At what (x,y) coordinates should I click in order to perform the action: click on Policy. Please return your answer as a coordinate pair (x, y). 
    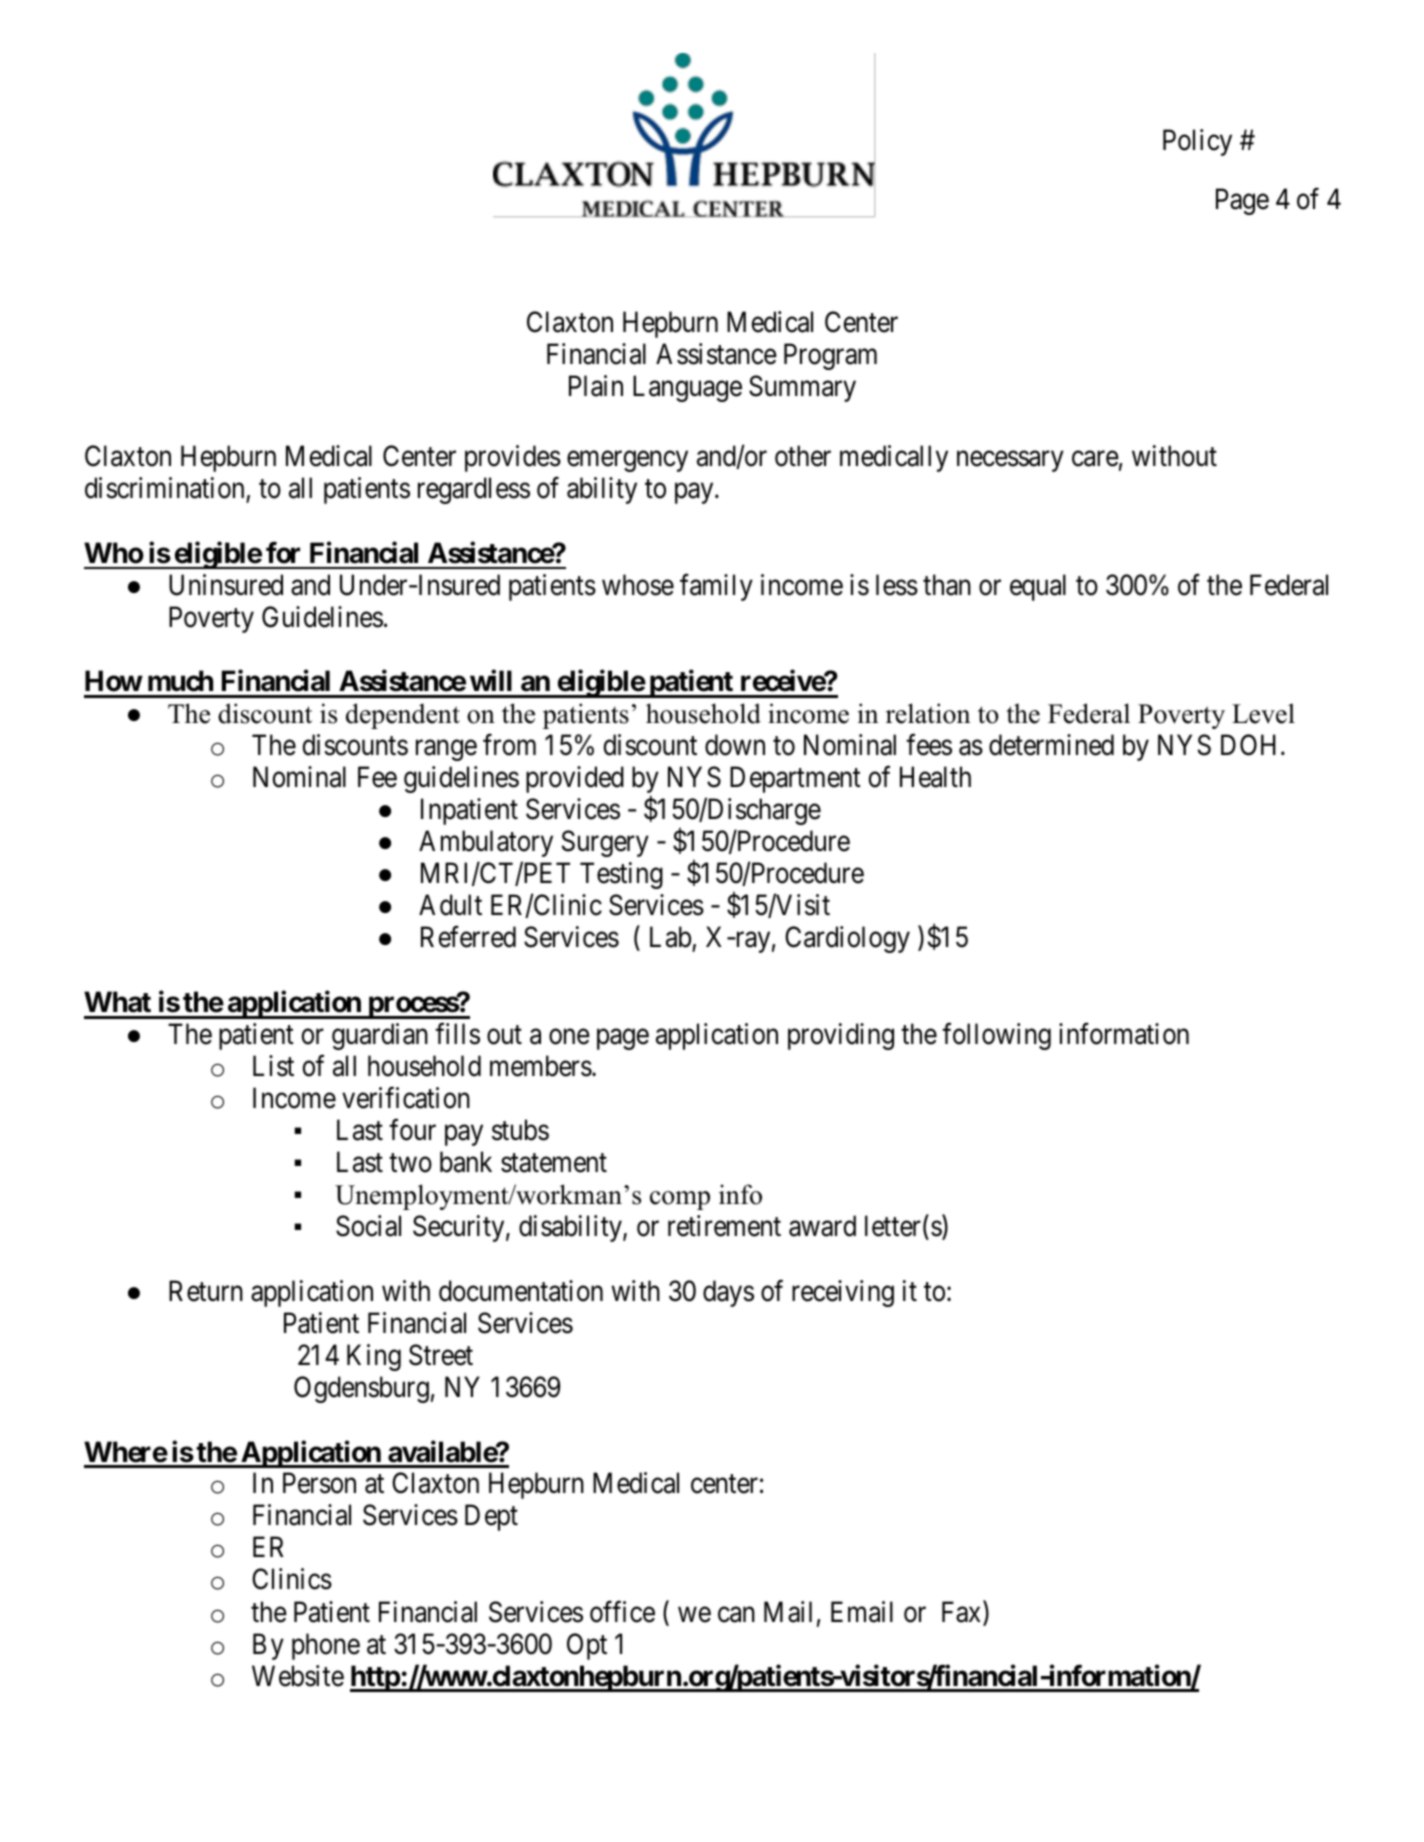
    Looking at the image, I should click on (1197, 142).
